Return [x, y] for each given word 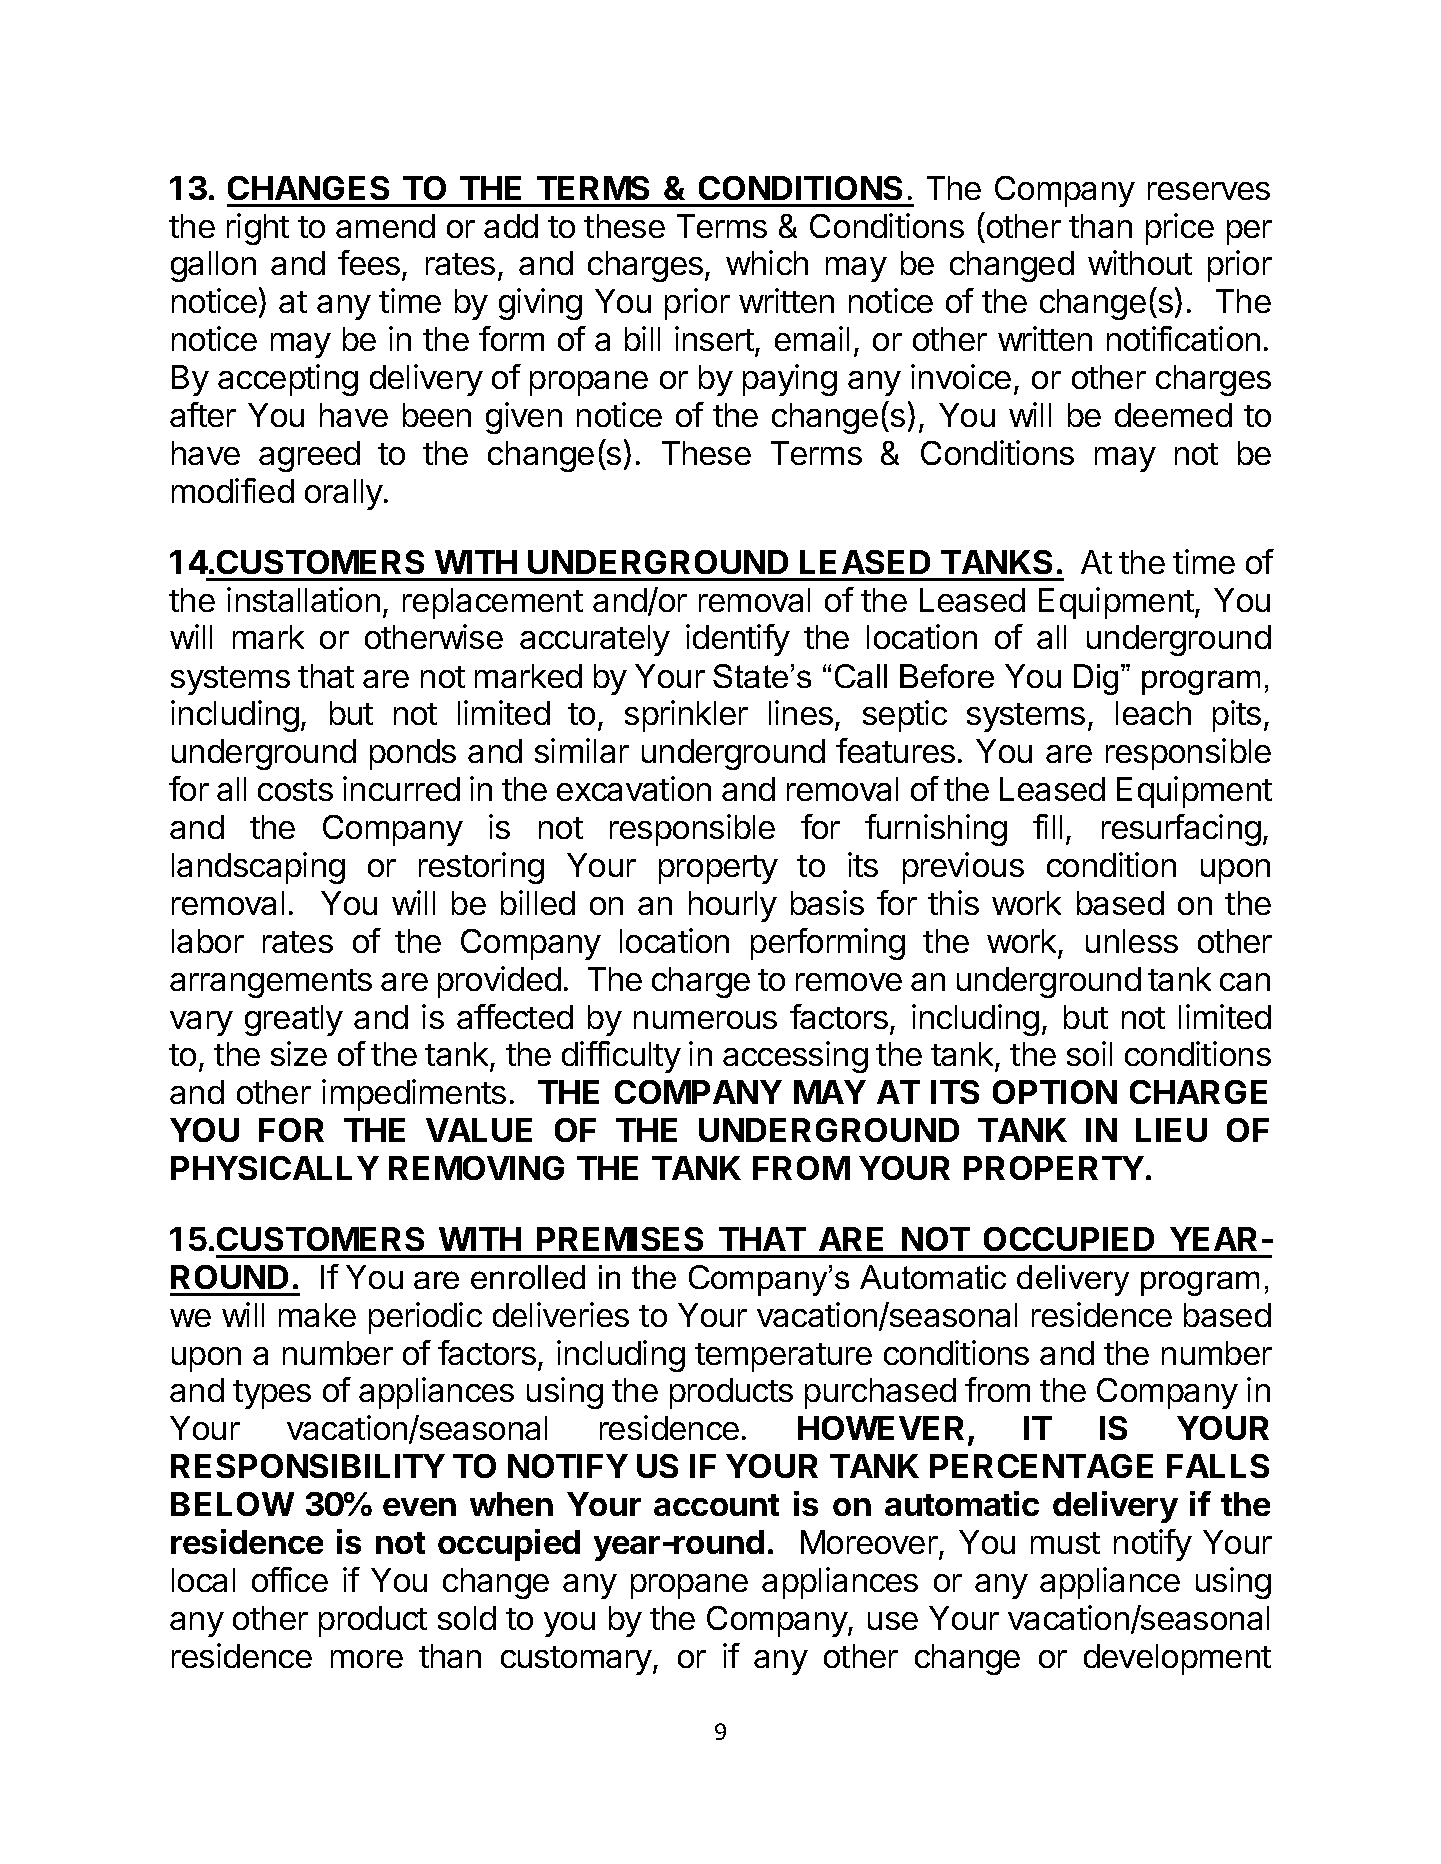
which [767, 262]
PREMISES [620, 1239]
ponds [413, 754]
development [1177, 1659]
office [290, 1579]
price [1180, 229]
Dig [1096, 679]
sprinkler [686, 716]
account [716, 1505]
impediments [414, 1095]
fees [369, 262]
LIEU [1171, 1130]
